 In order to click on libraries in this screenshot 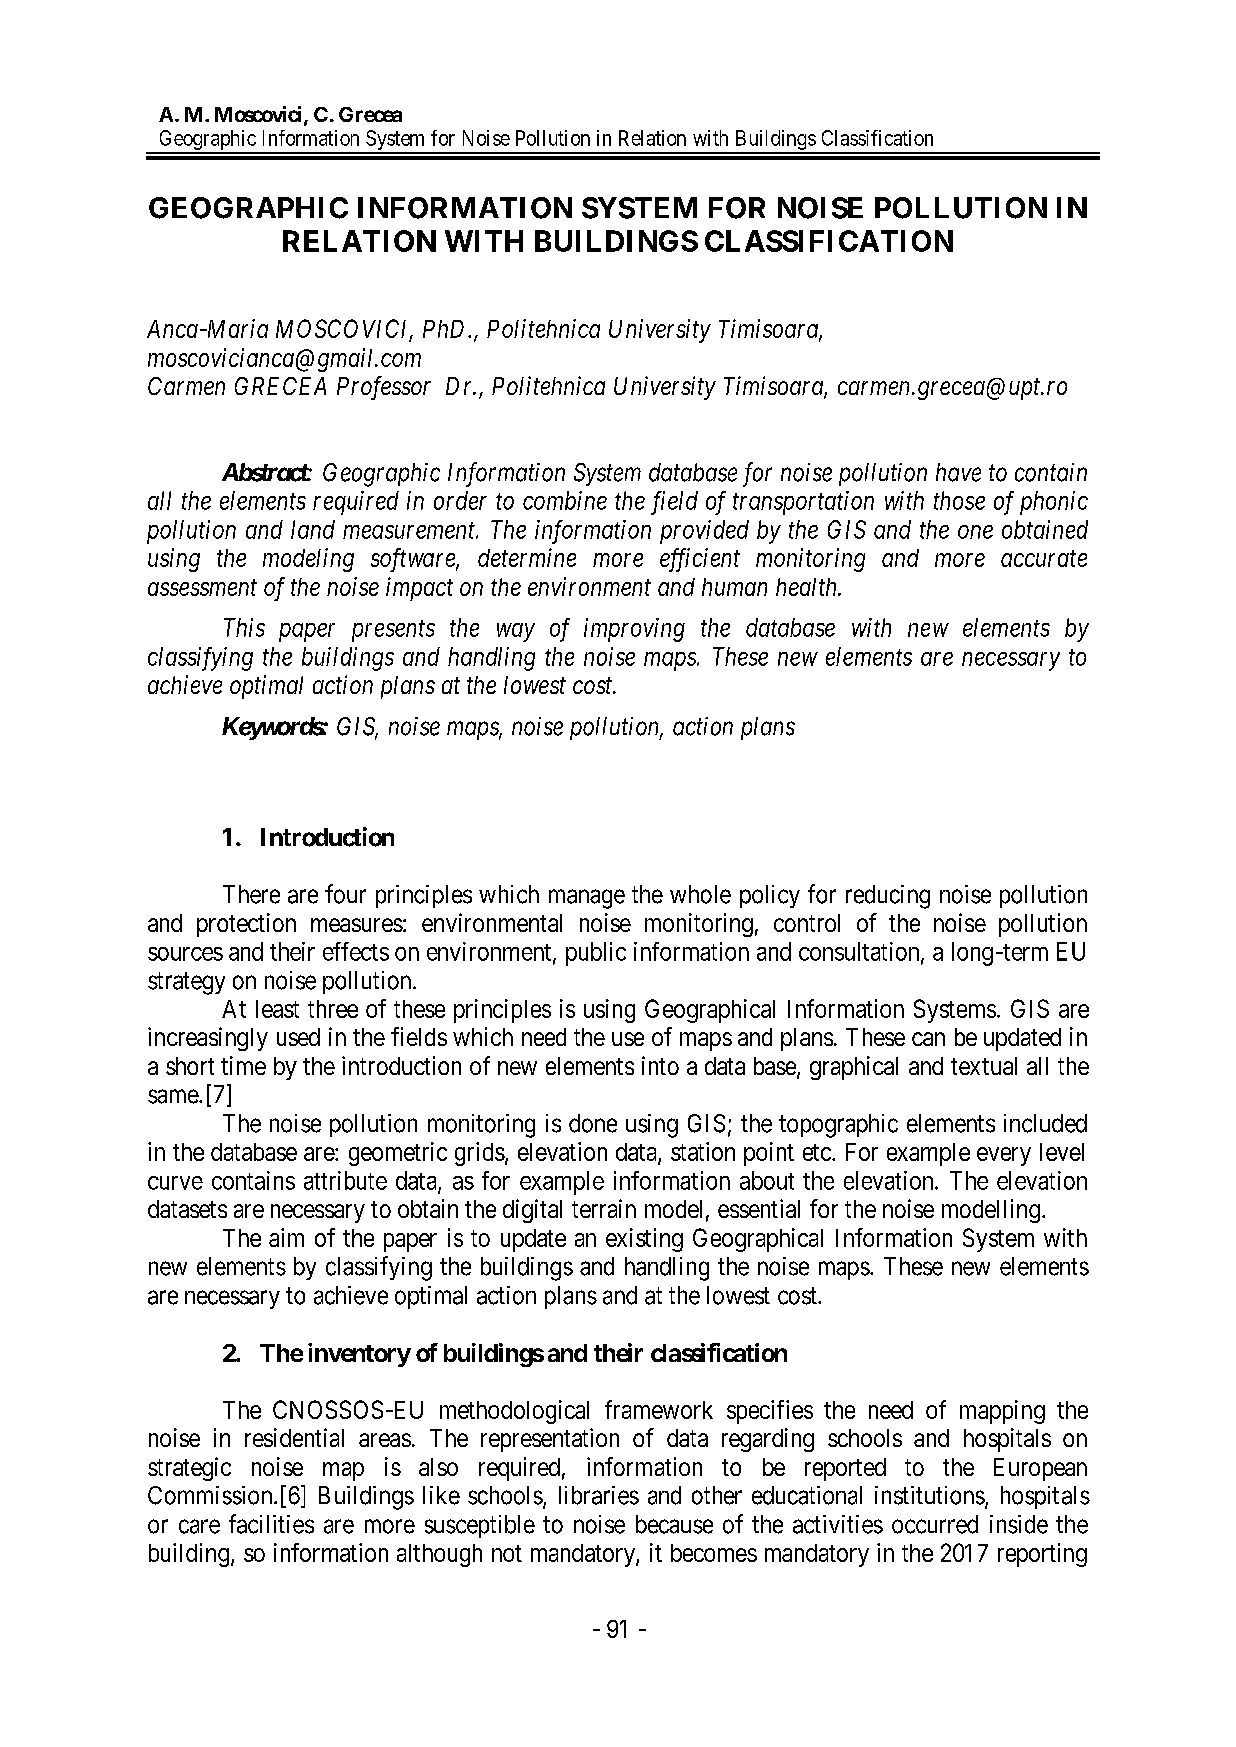, I will do `click(599, 1495)`.
